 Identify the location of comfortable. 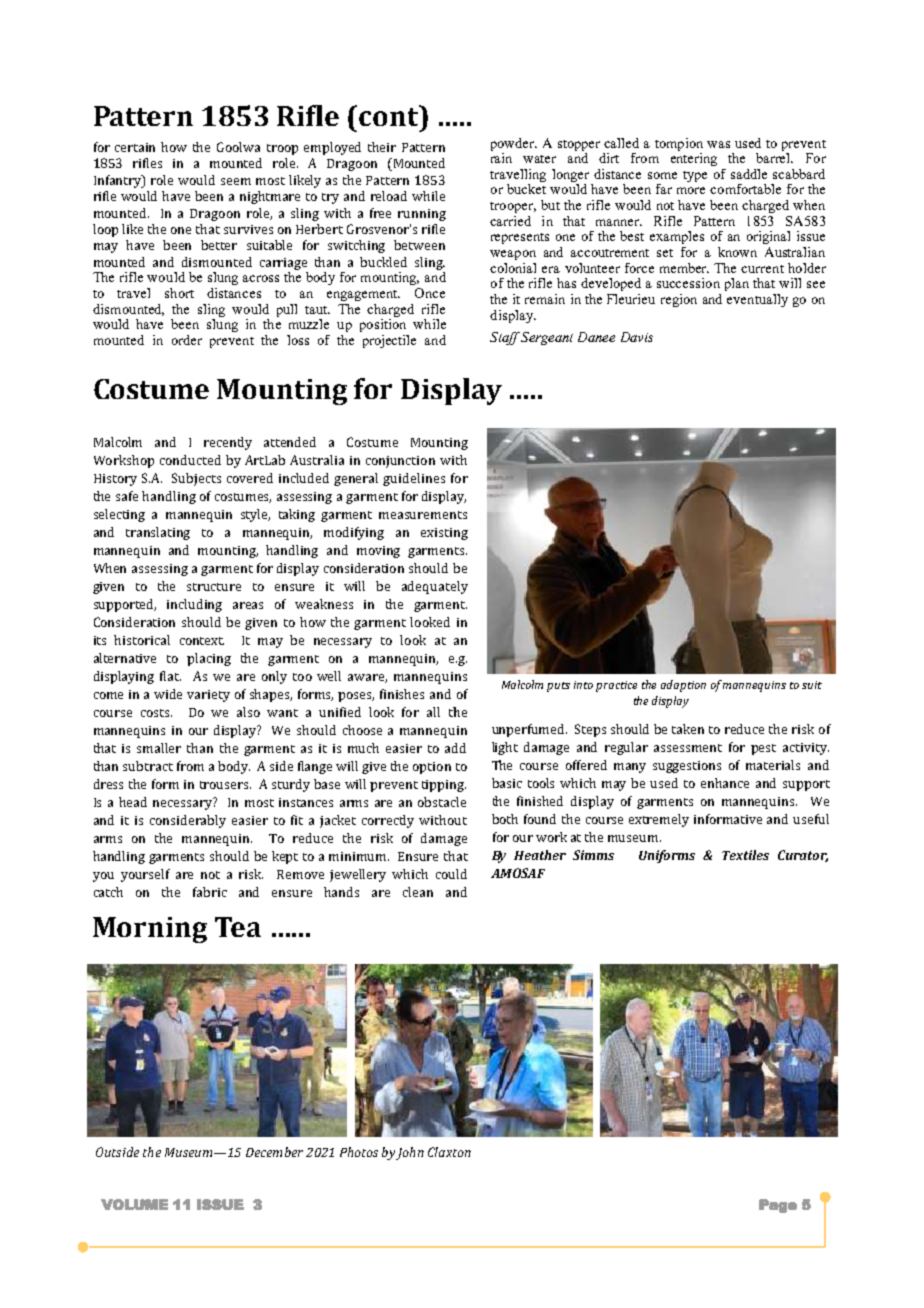
(745, 189).
